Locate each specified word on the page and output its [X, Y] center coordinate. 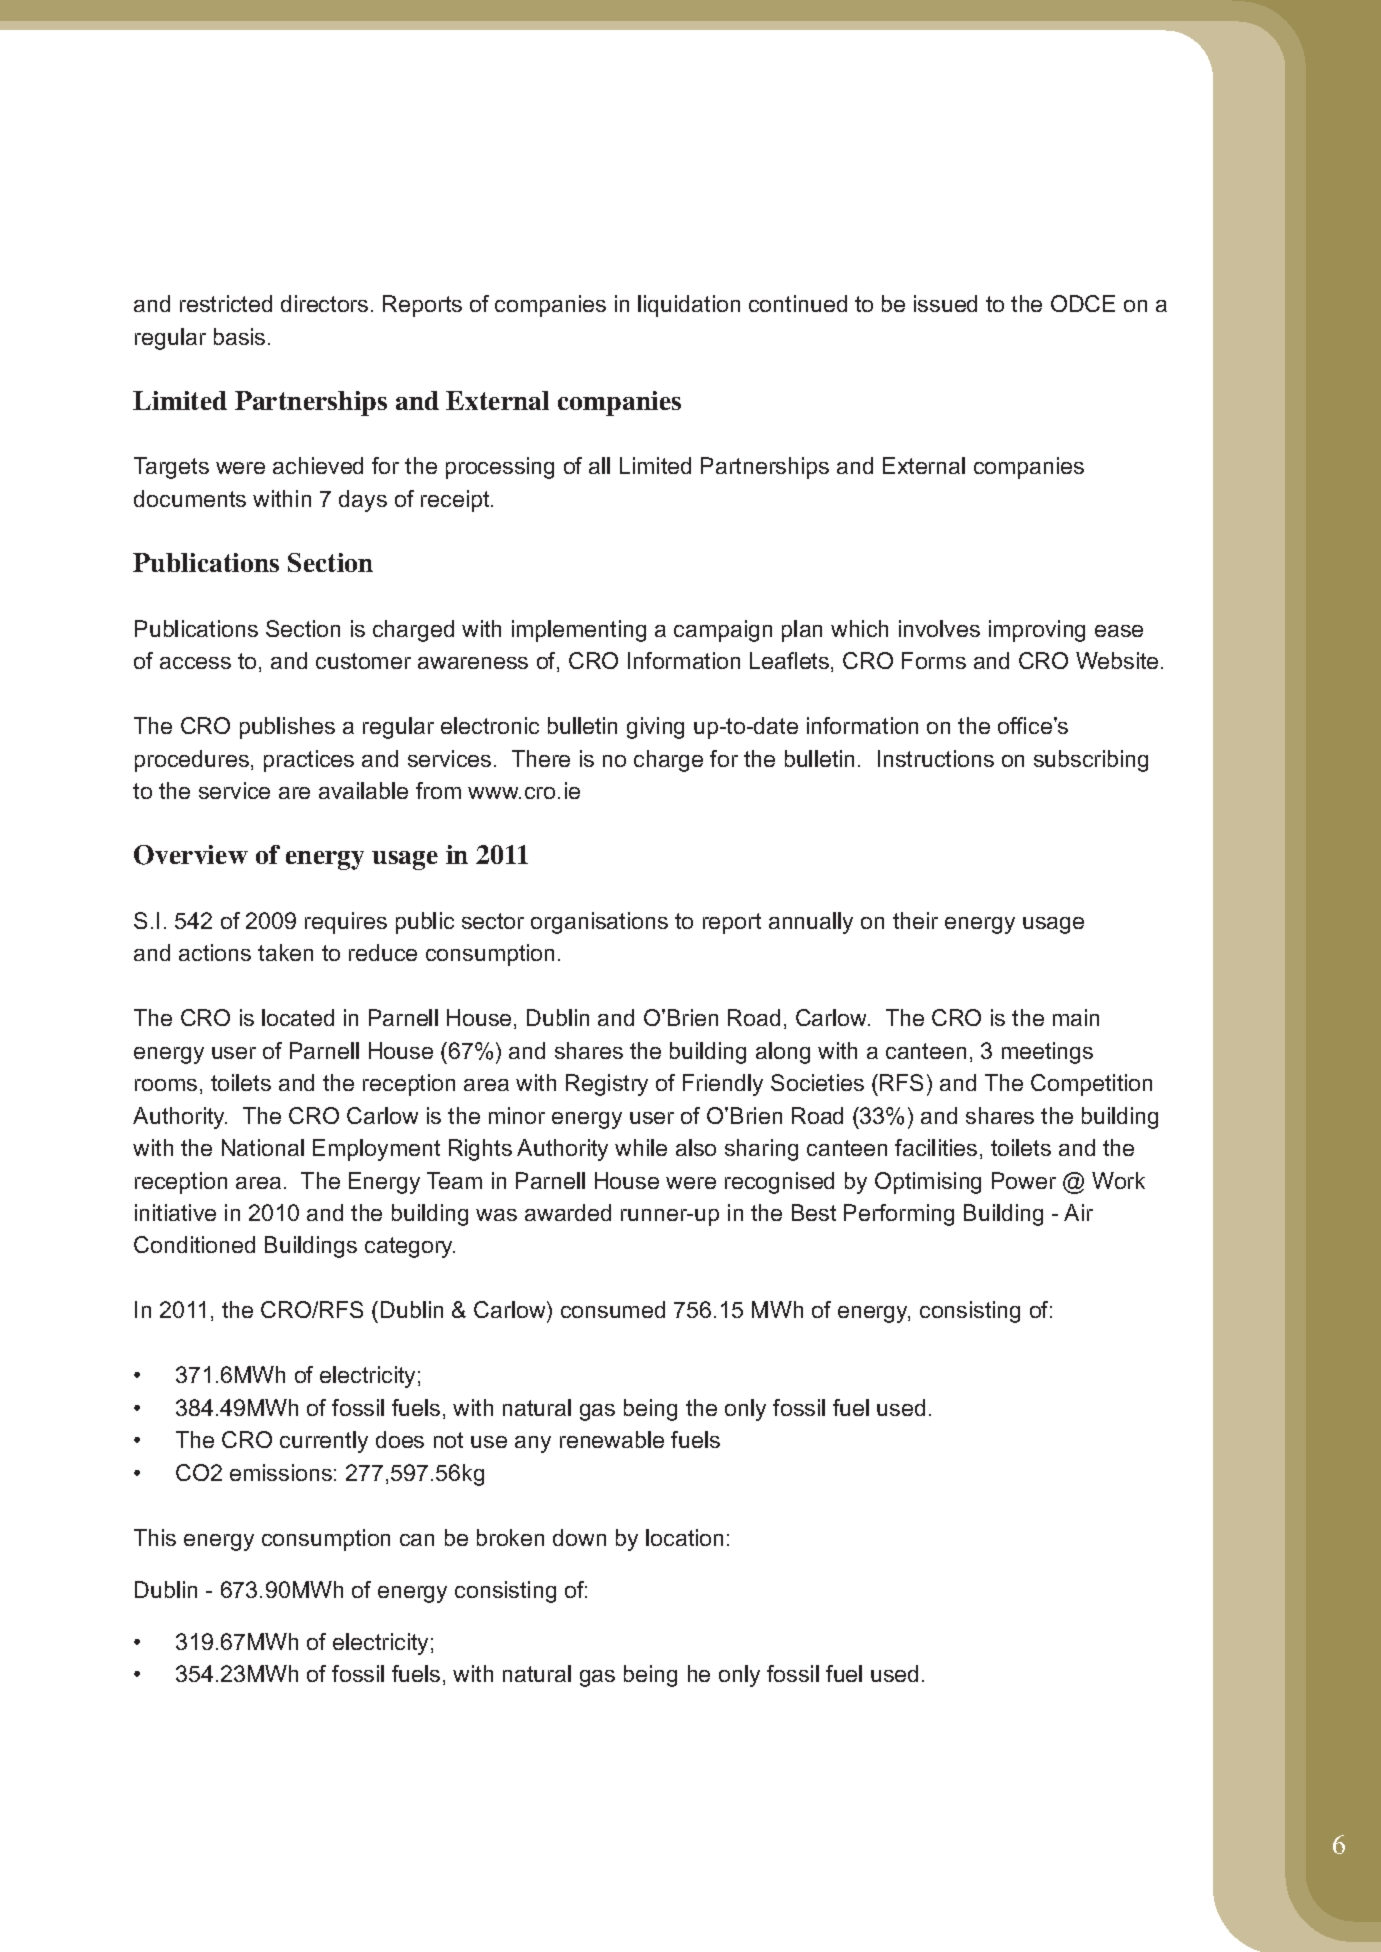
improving [1037, 631]
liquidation [689, 306]
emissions [281, 1472]
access [195, 663]
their [915, 920]
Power [1024, 1180]
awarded [568, 1212]
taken [285, 952]
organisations [599, 923]
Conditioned [194, 1244]
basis [239, 336]
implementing [579, 631]
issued [945, 303]
